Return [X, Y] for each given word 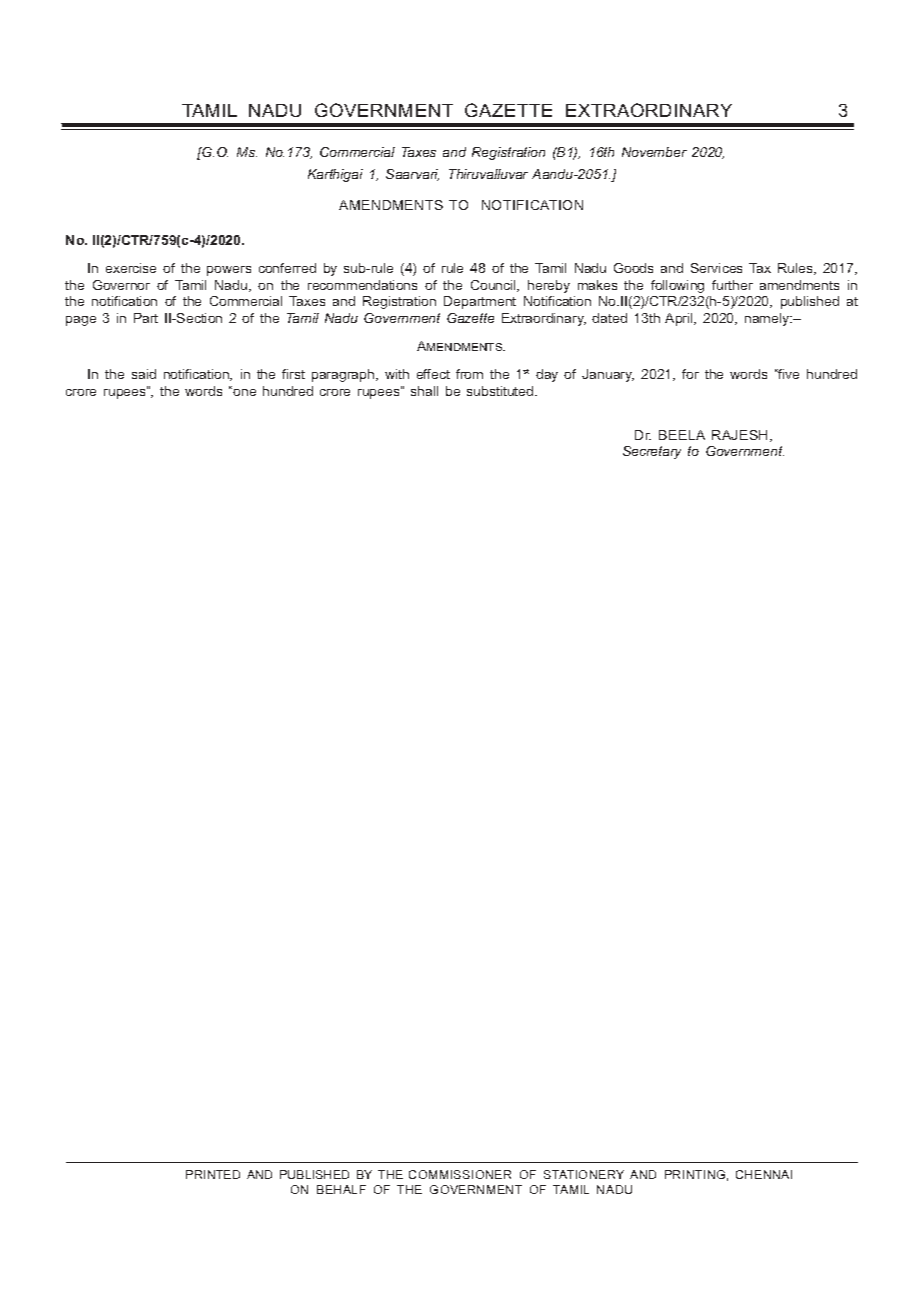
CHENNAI [764, 1174]
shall [424, 391]
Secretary [652, 452]
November [654, 152]
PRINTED [213, 1174]
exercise [131, 268]
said [144, 374]
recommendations [362, 285]
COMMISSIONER [460, 1174]
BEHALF [341, 1189]
